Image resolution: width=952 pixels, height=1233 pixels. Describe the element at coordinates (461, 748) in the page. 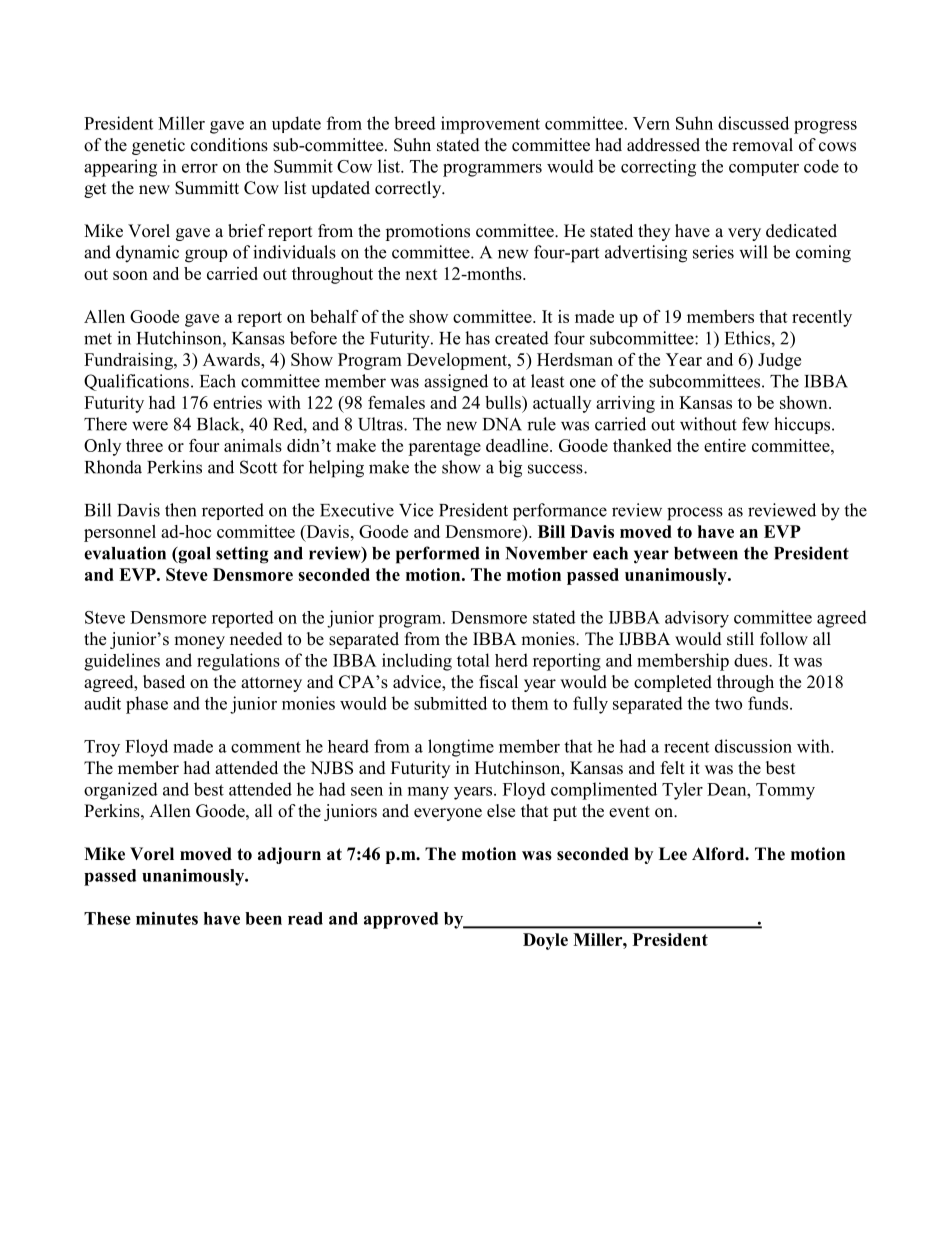

I see `longtime` at that location.
